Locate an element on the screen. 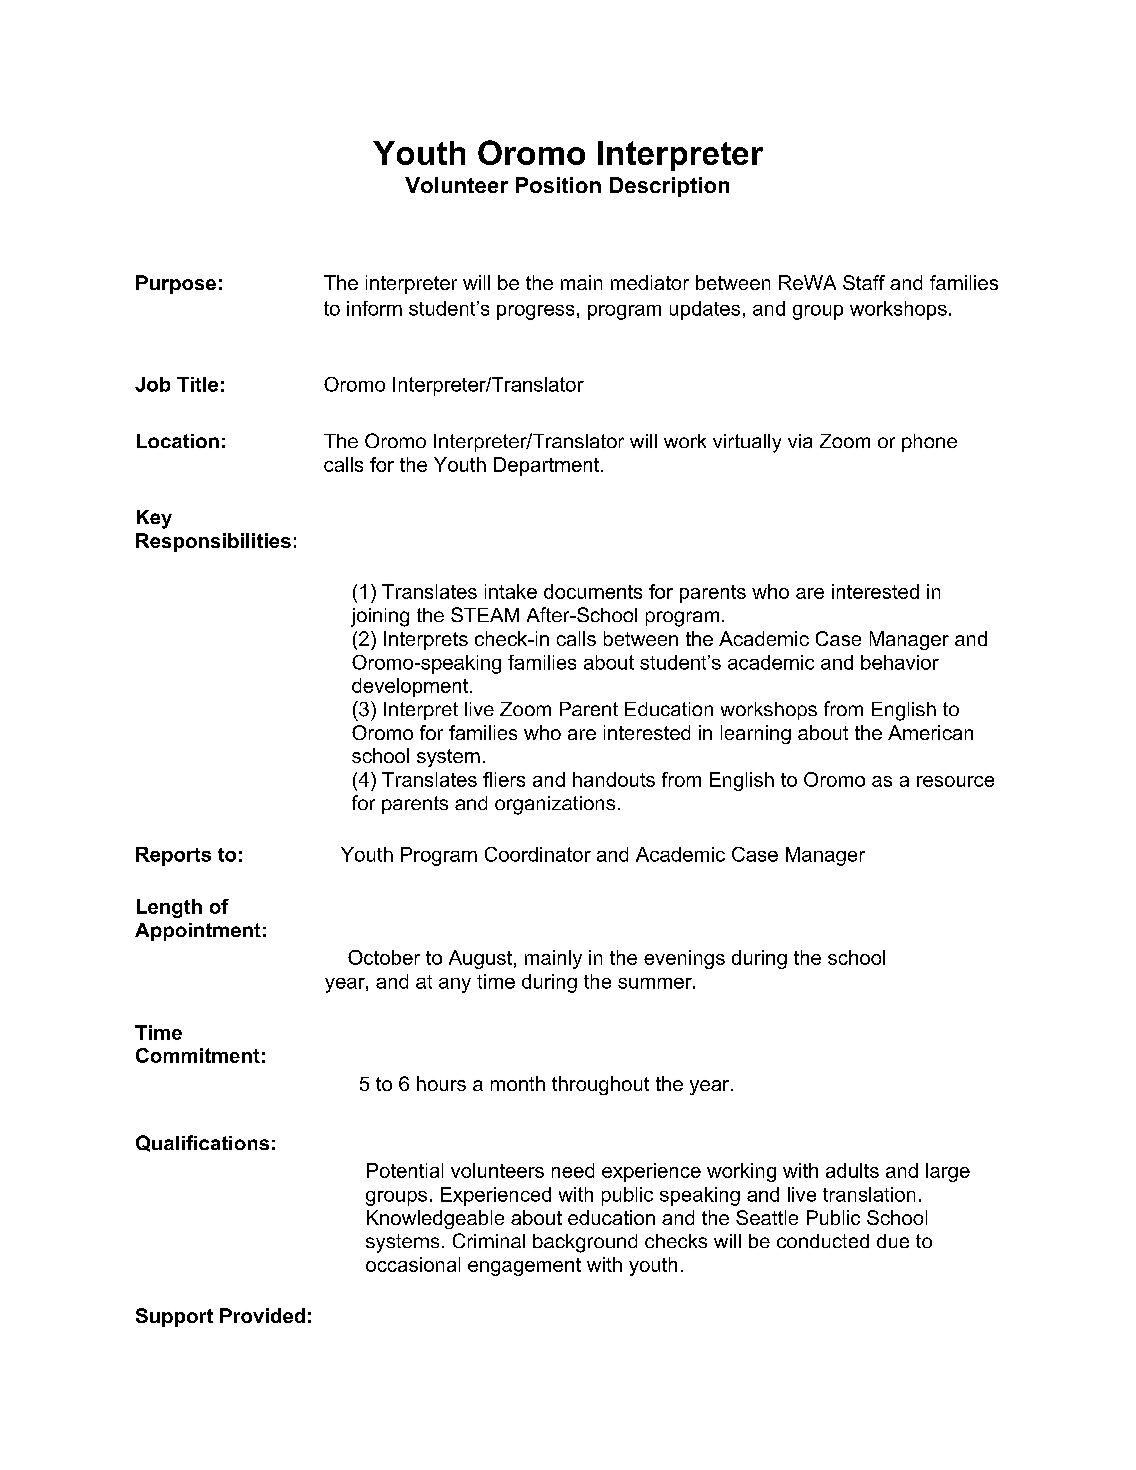  Position is located at coordinates (558, 185).
